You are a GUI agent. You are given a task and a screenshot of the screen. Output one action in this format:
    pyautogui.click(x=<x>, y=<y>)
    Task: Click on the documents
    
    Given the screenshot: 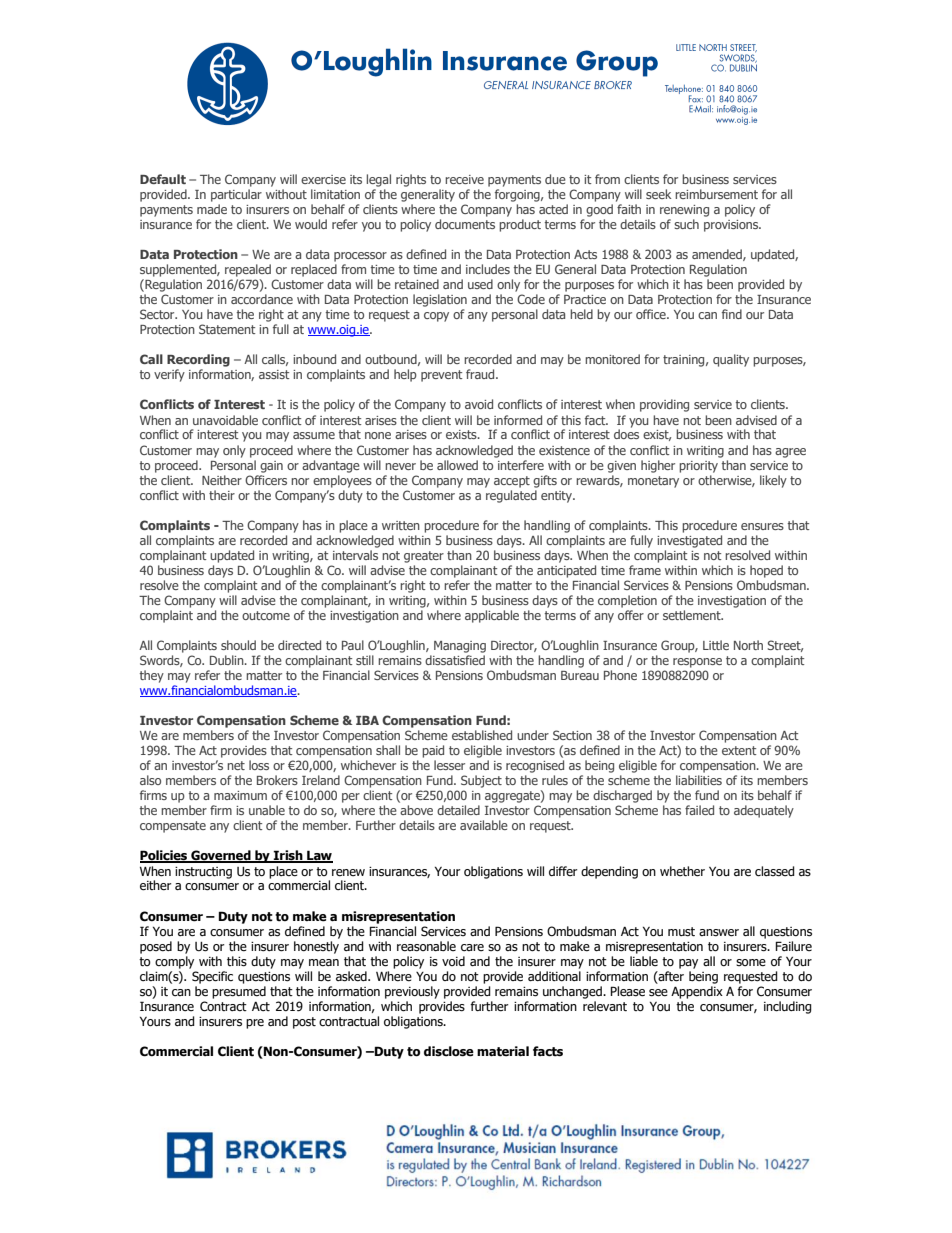 What is the action you would take?
    pyautogui.click(x=465, y=224)
